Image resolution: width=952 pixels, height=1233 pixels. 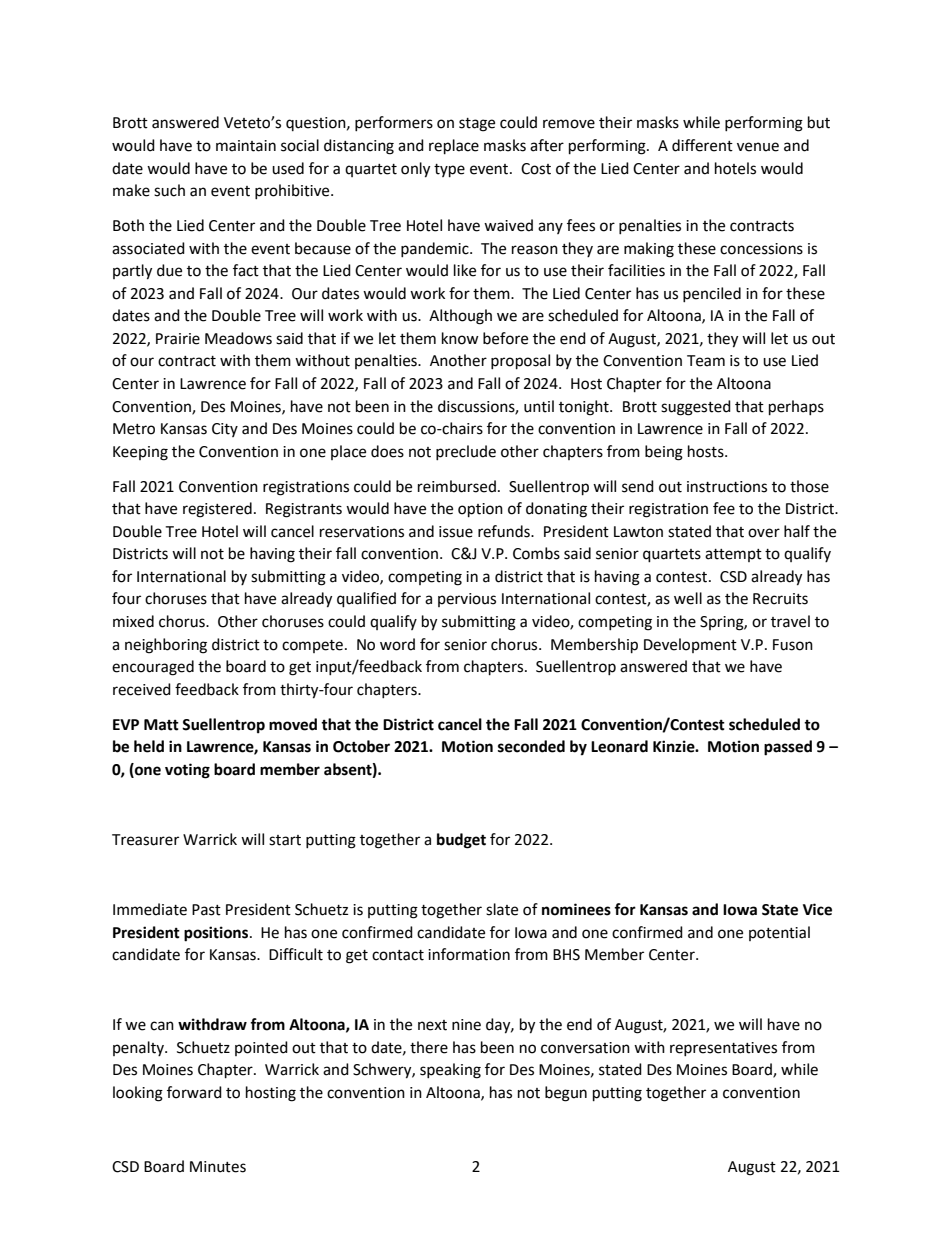 I want to click on neighboring, so click(x=166, y=646).
